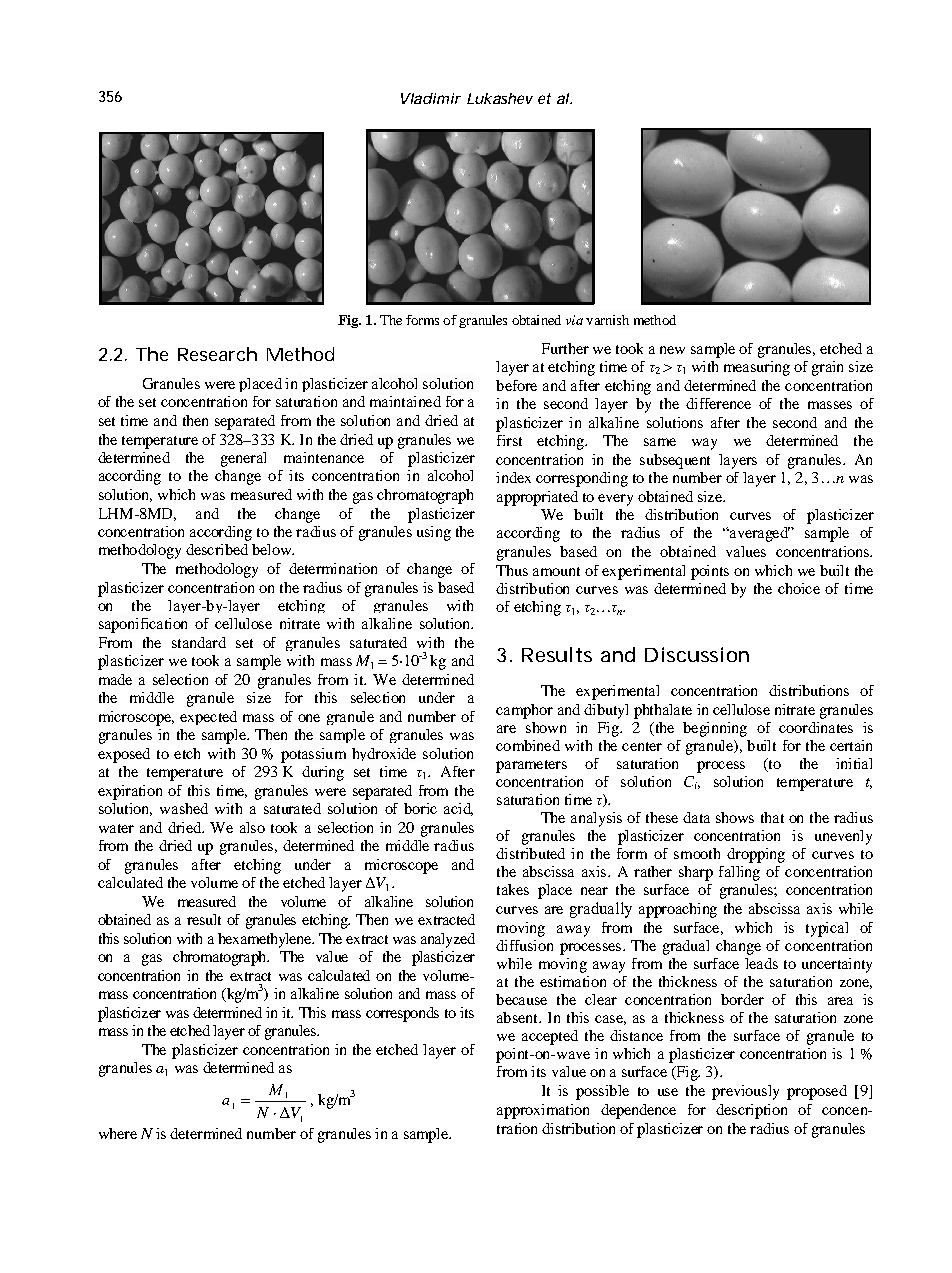 Image resolution: width=952 pixels, height=1273 pixels. Describe the element at coordinates (543, 1111) in the screenshot. I see `approximation` at that location.
